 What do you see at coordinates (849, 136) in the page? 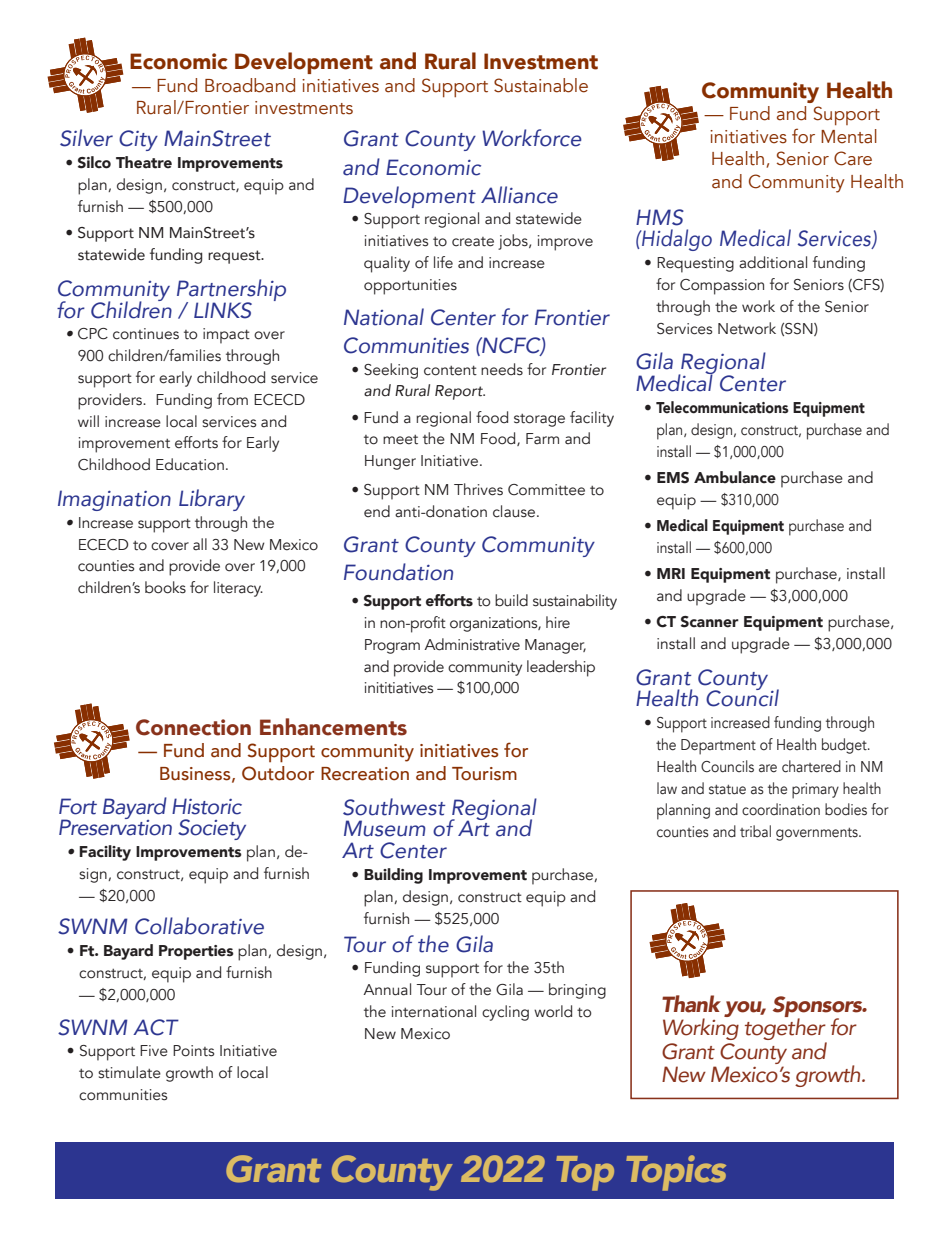
I see `Mental` at bounding box center [849, 136].
